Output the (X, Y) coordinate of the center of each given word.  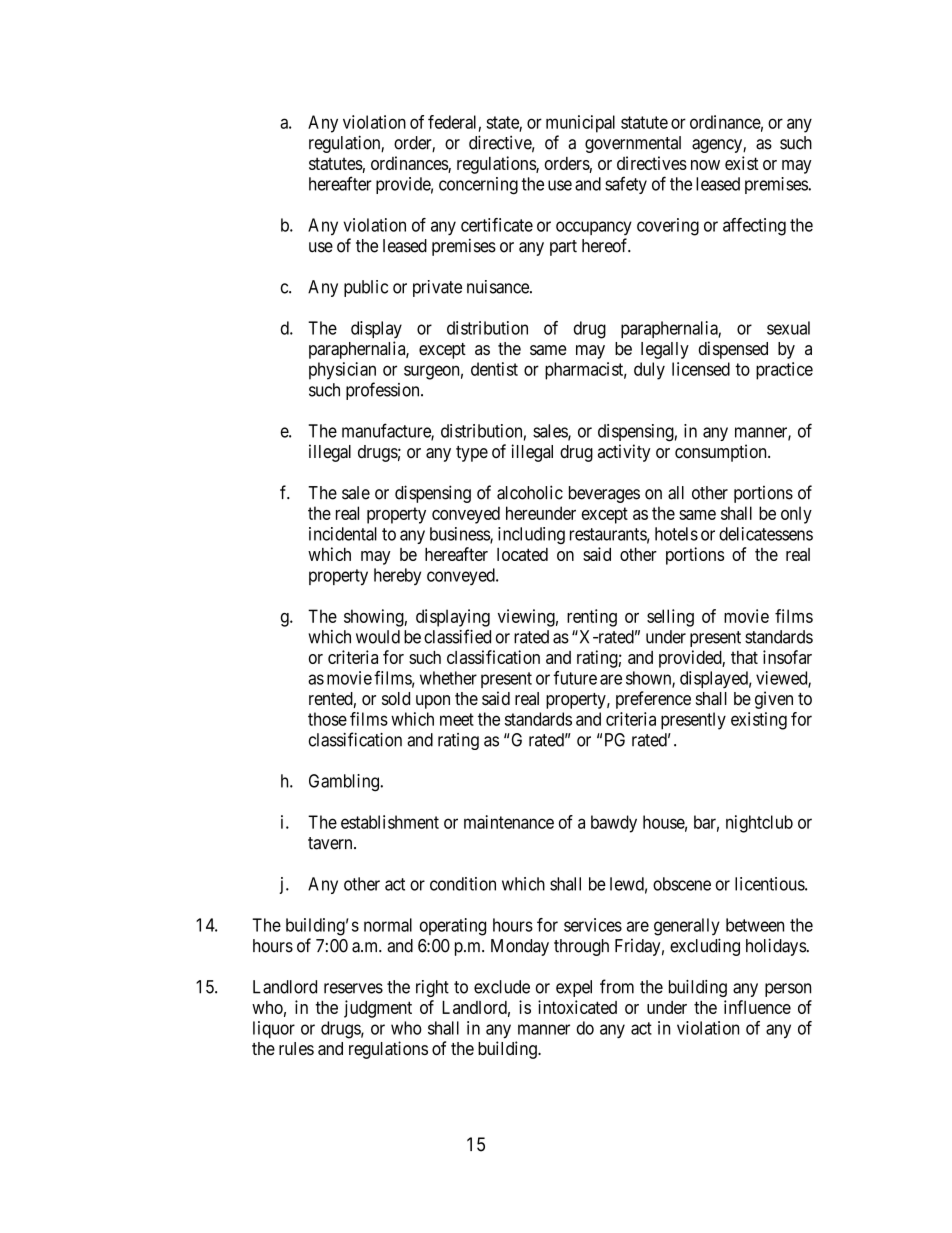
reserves (353, 988)
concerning (478, 186)
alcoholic (530, 492)
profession (384, 391)
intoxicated (577, 1007)
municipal (580, 124)
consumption (722, 453)
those (327, 719)
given (774, 700)
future (575, 678)
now (705, 165)
